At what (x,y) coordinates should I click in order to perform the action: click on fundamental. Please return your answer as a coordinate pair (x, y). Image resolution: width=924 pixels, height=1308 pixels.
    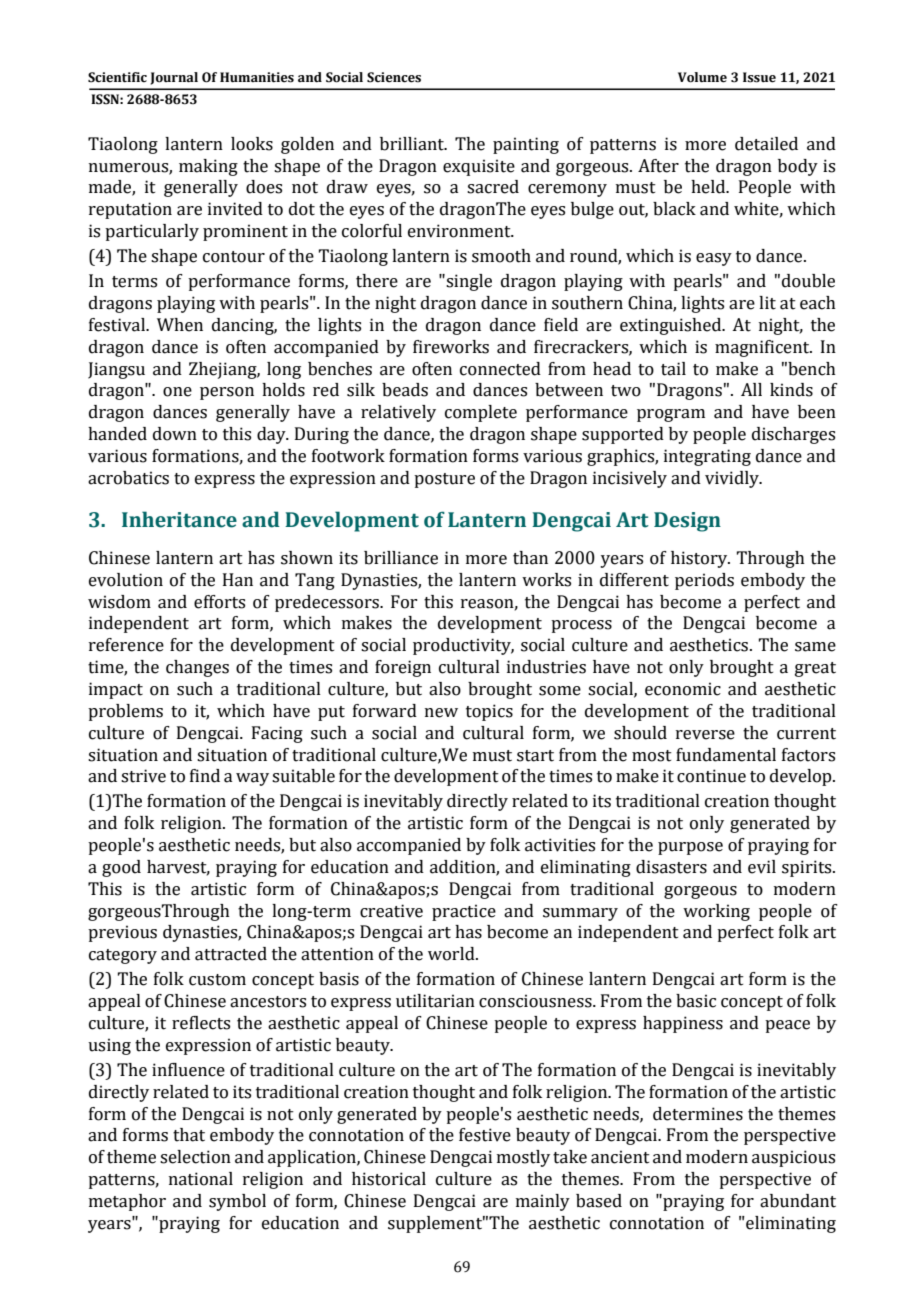
    Looking at the image, I should click on (726, 755).
